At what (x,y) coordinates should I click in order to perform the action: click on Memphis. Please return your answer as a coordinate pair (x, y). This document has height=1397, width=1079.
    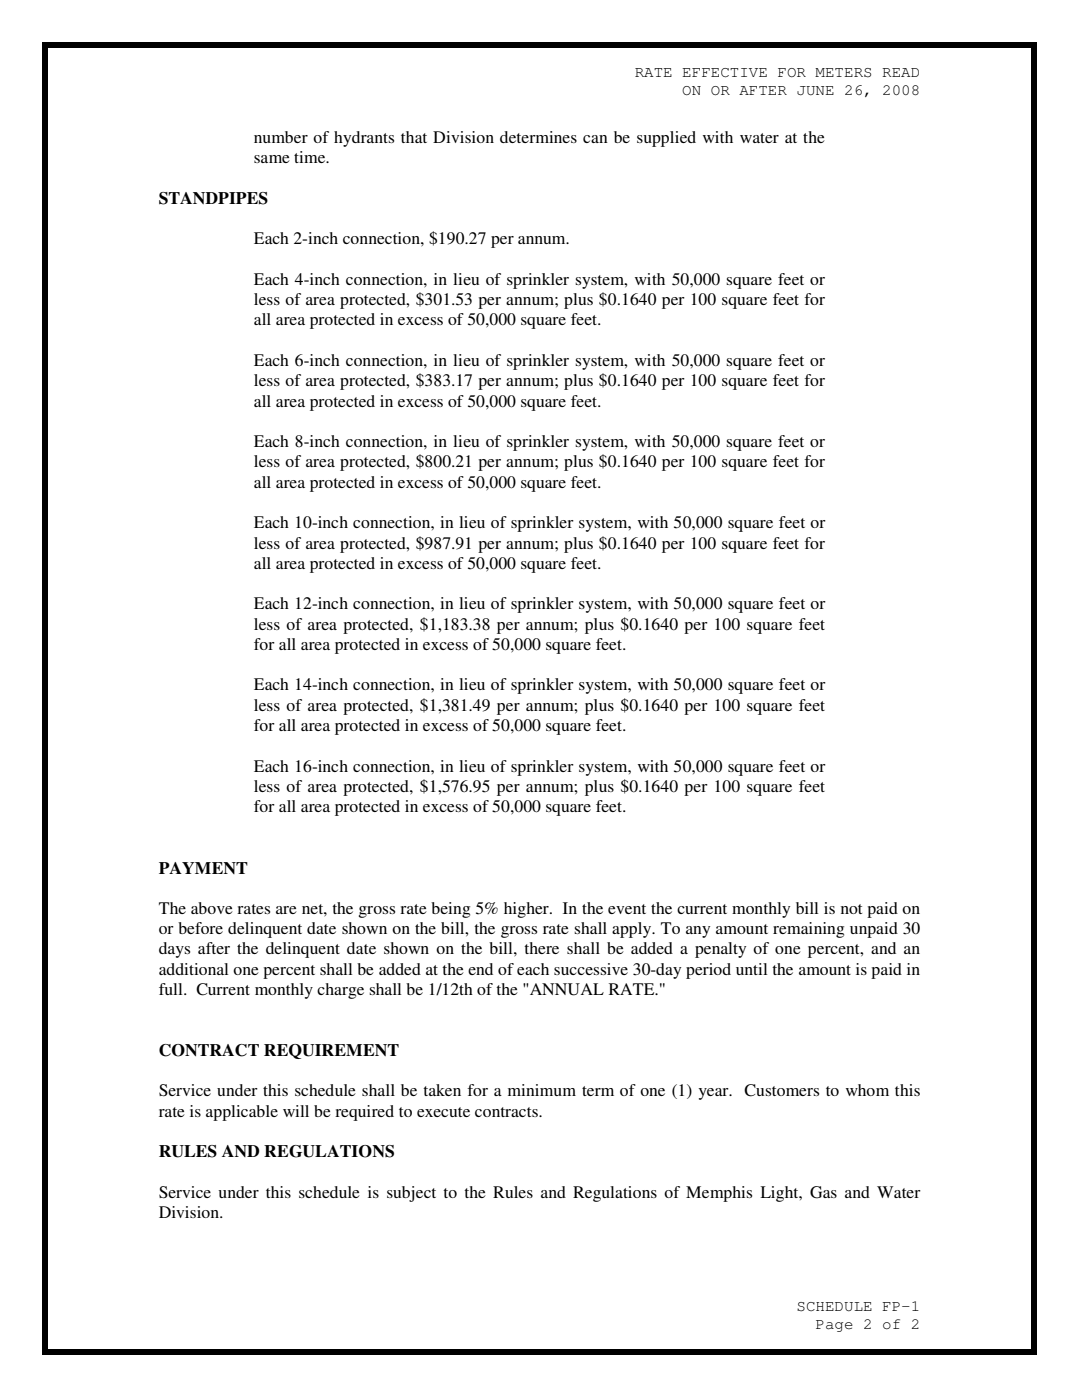
    Looking at the image, I should click on (719, 1194).
